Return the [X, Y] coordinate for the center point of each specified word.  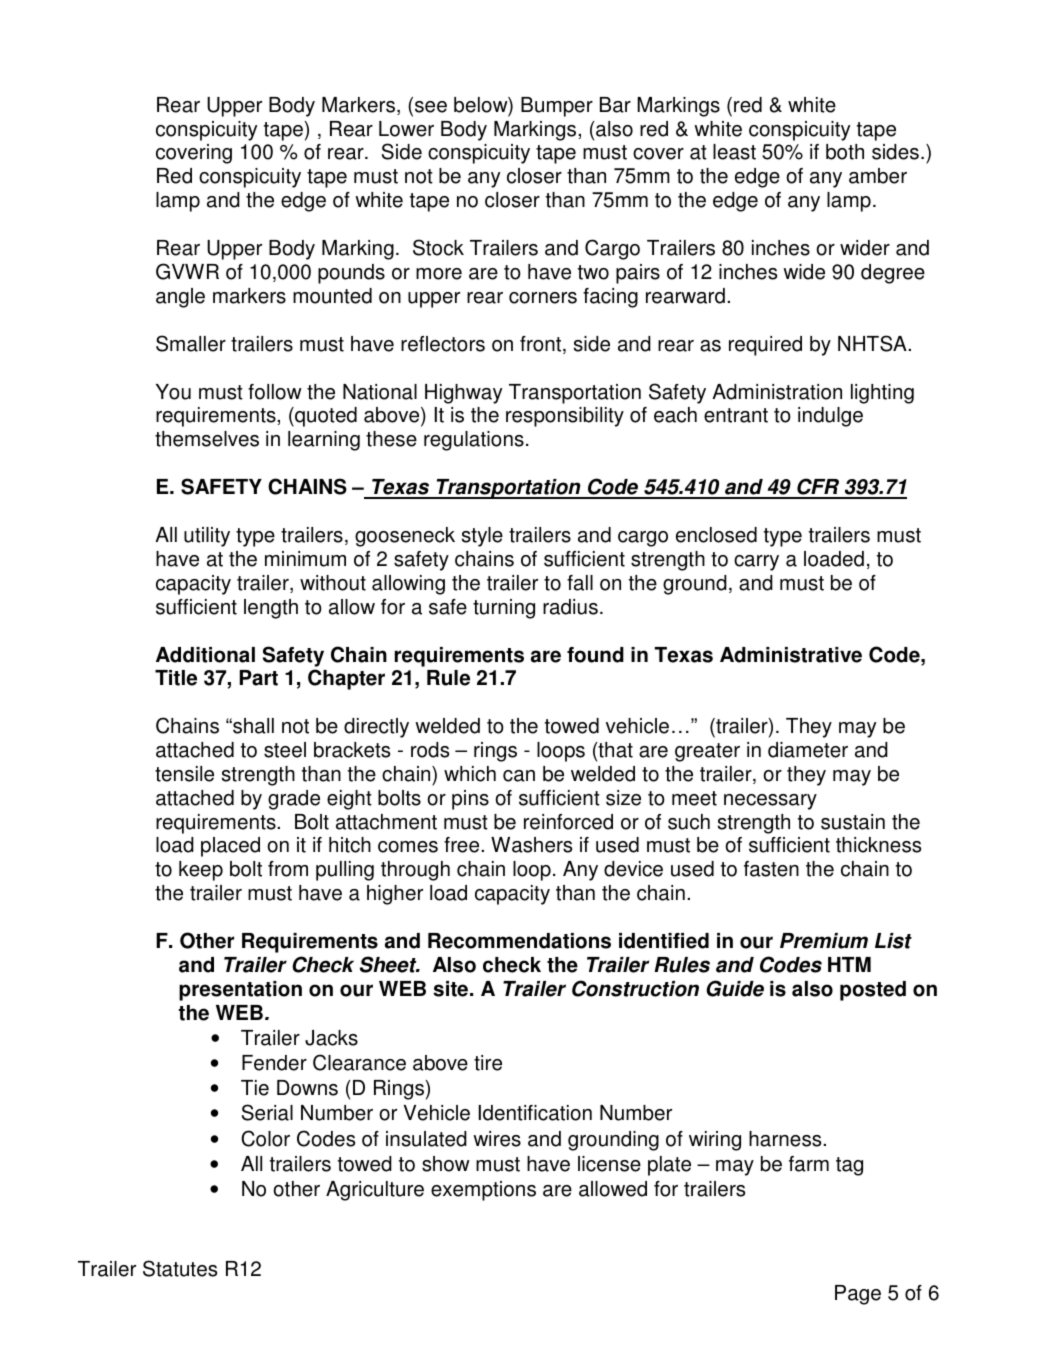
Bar [615, 105]
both [845, 152]
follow [275, 392]
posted [873, 991]
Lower [406, 129]
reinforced [568, 822]
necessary [770, 802]
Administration [777, 392]
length [271, 609]
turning [504, 609]
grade [294, 800]
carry [756, 563]
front [542, 345]
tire [488, 1063]
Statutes [180, 1268]
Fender [274, 1063]
